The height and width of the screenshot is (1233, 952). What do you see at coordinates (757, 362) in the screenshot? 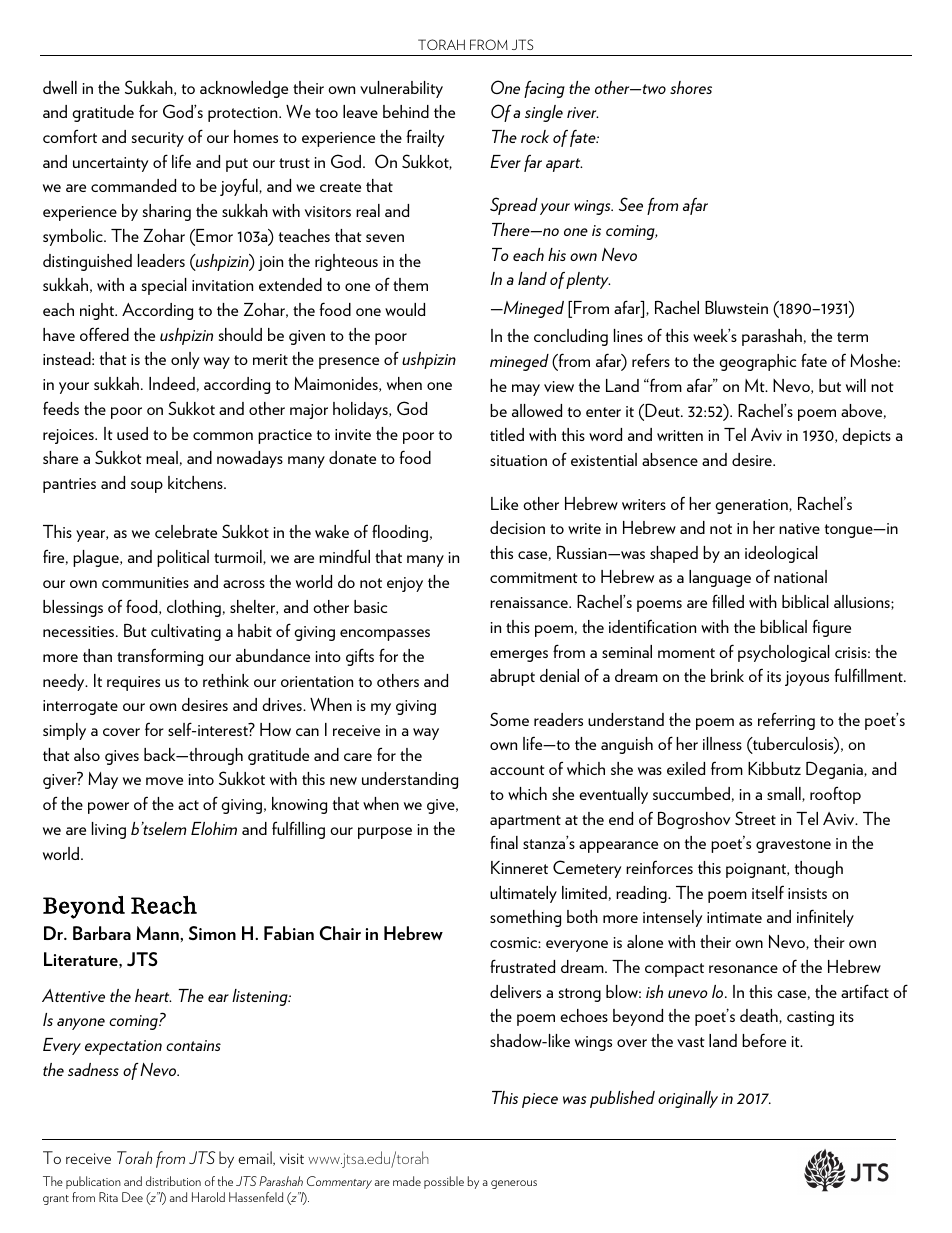
I see `geographic` at bounding box center [757, 362].
